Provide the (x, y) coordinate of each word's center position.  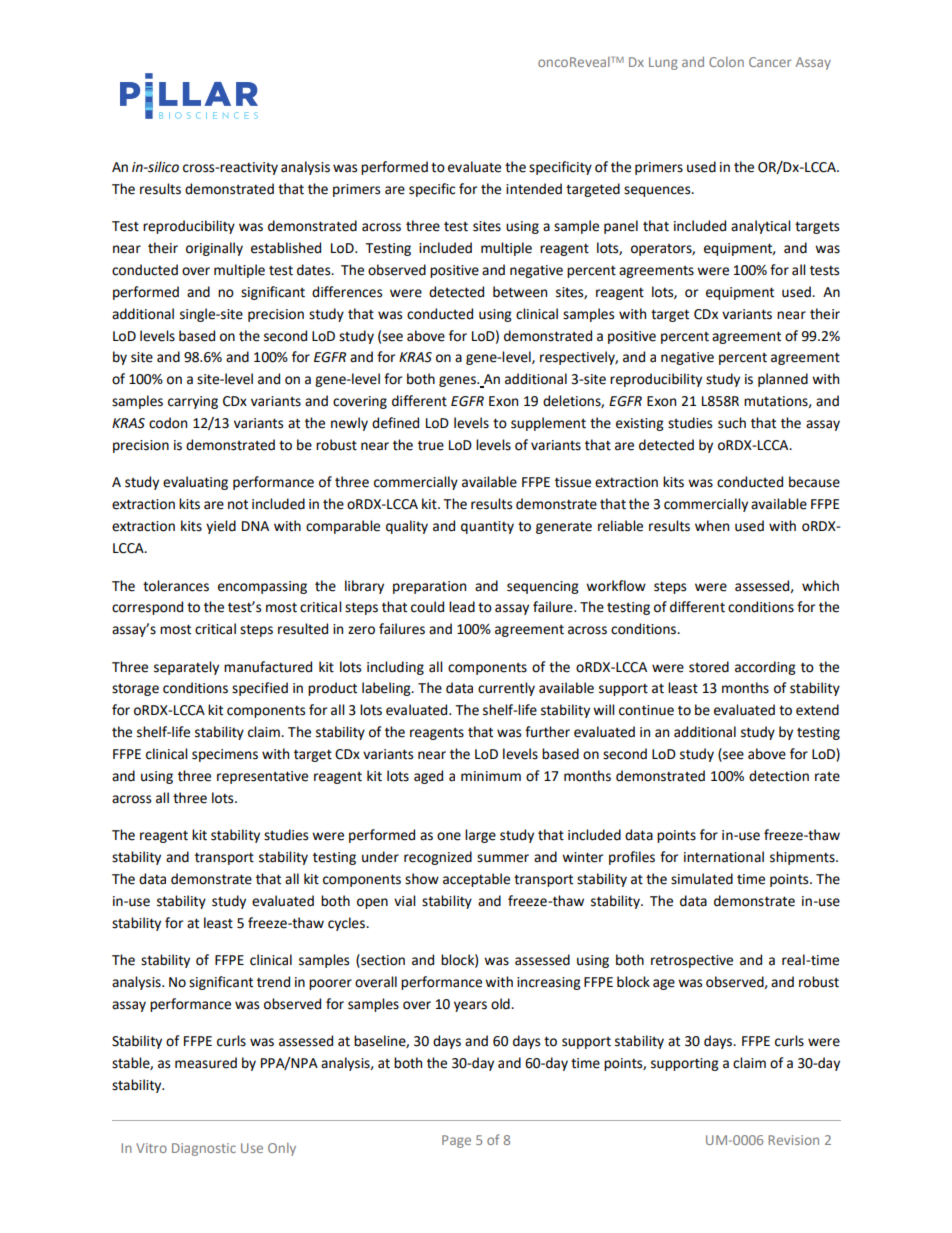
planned (783, 380)
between (520, 292)
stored (709, 667)
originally (214, 249)
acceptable (476, 880)
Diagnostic (204, 1149)
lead (462, 607)
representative (262, 777)
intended (534, 189)
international (724, 857)
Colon (726, 62)
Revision (793, 1140)
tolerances (176, 586)
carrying (193, 402)
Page (456, 1141)
